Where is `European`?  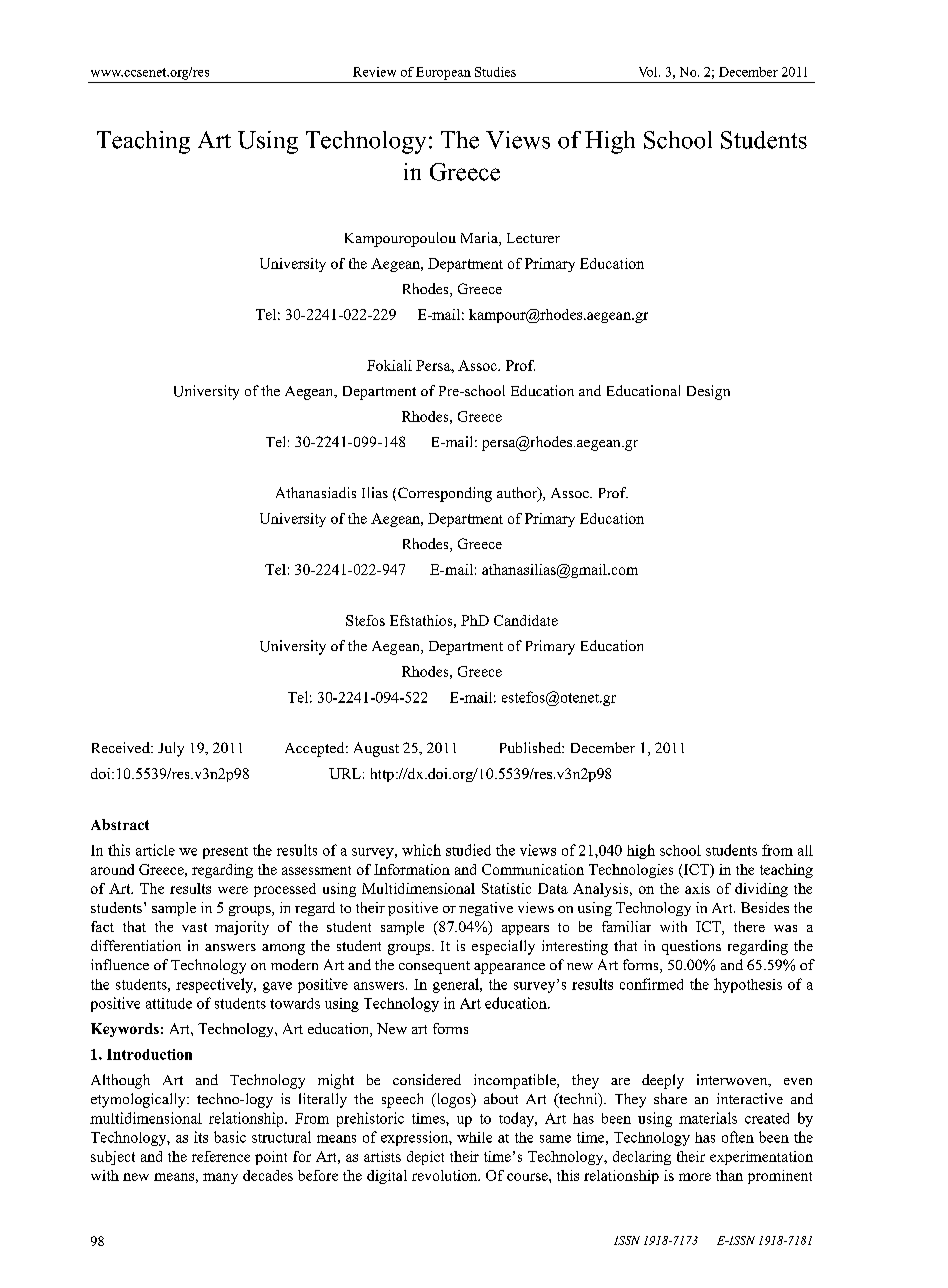
European is located at coordinates (443, 73).
